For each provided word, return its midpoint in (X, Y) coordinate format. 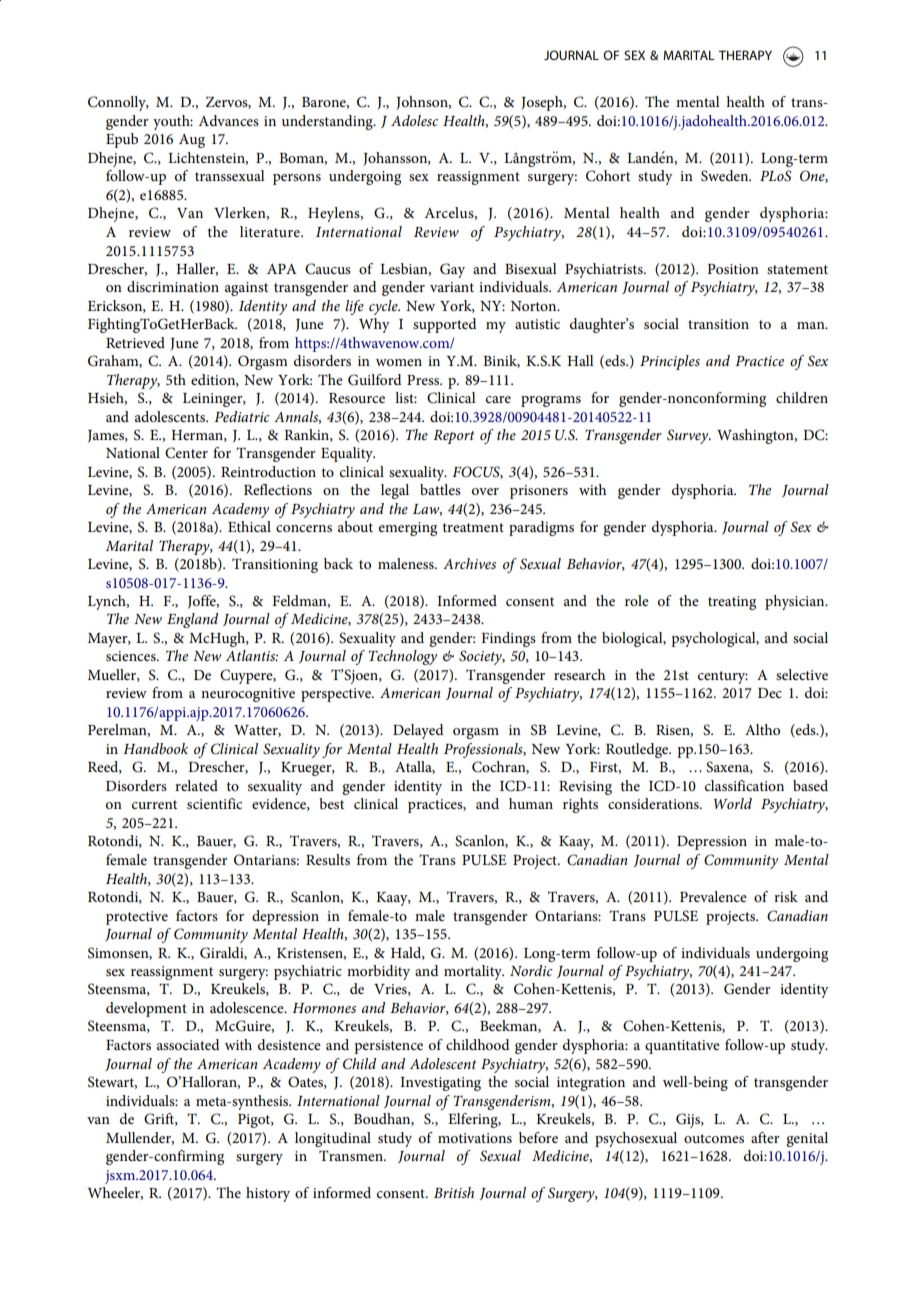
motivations (475, 1138)
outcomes (714, 1138)
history (268, 1194)
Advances (228, 120)
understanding (328, 122)
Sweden (726, 176)
